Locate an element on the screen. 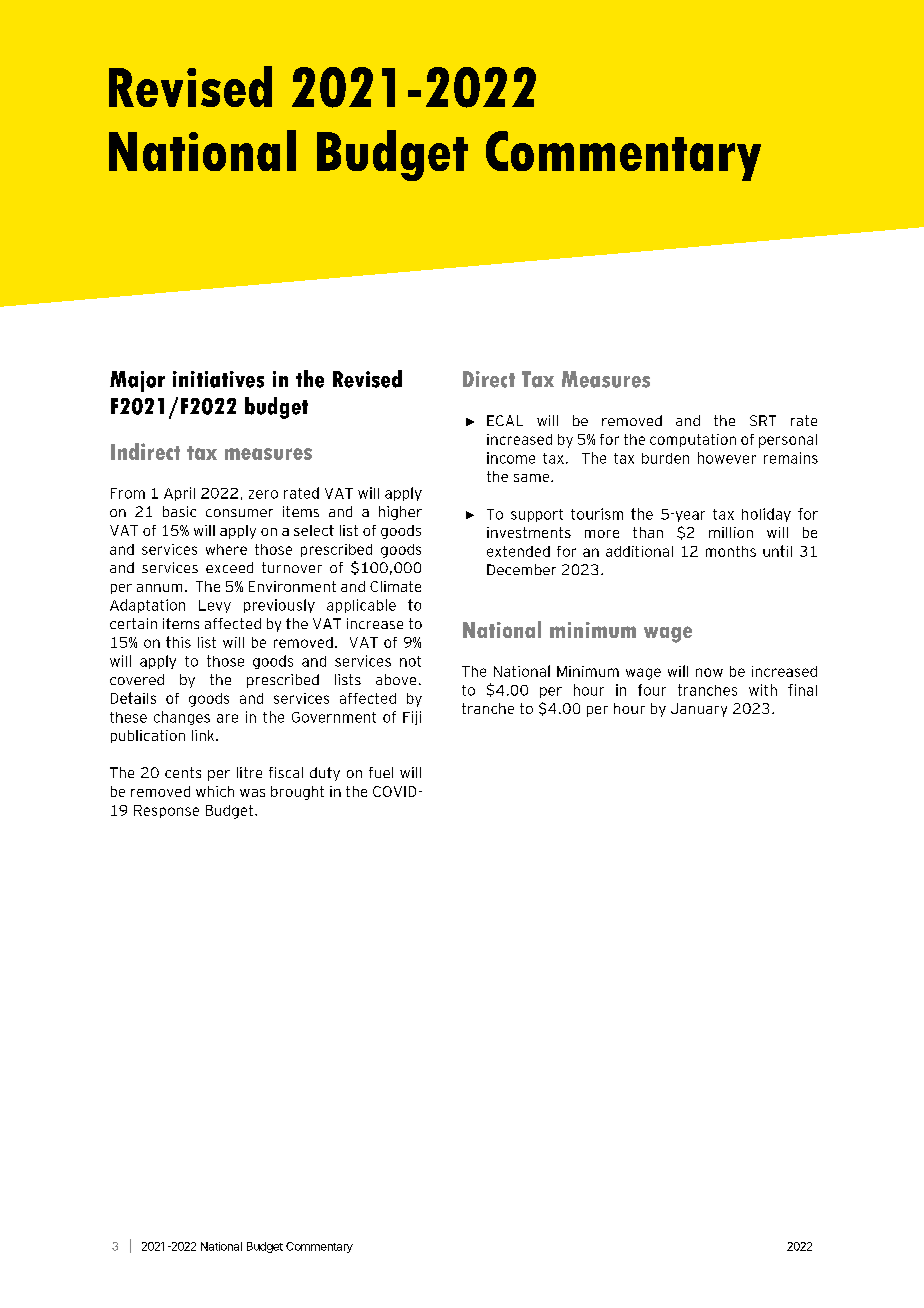  initiatives is located at coordinates (218, 379).
